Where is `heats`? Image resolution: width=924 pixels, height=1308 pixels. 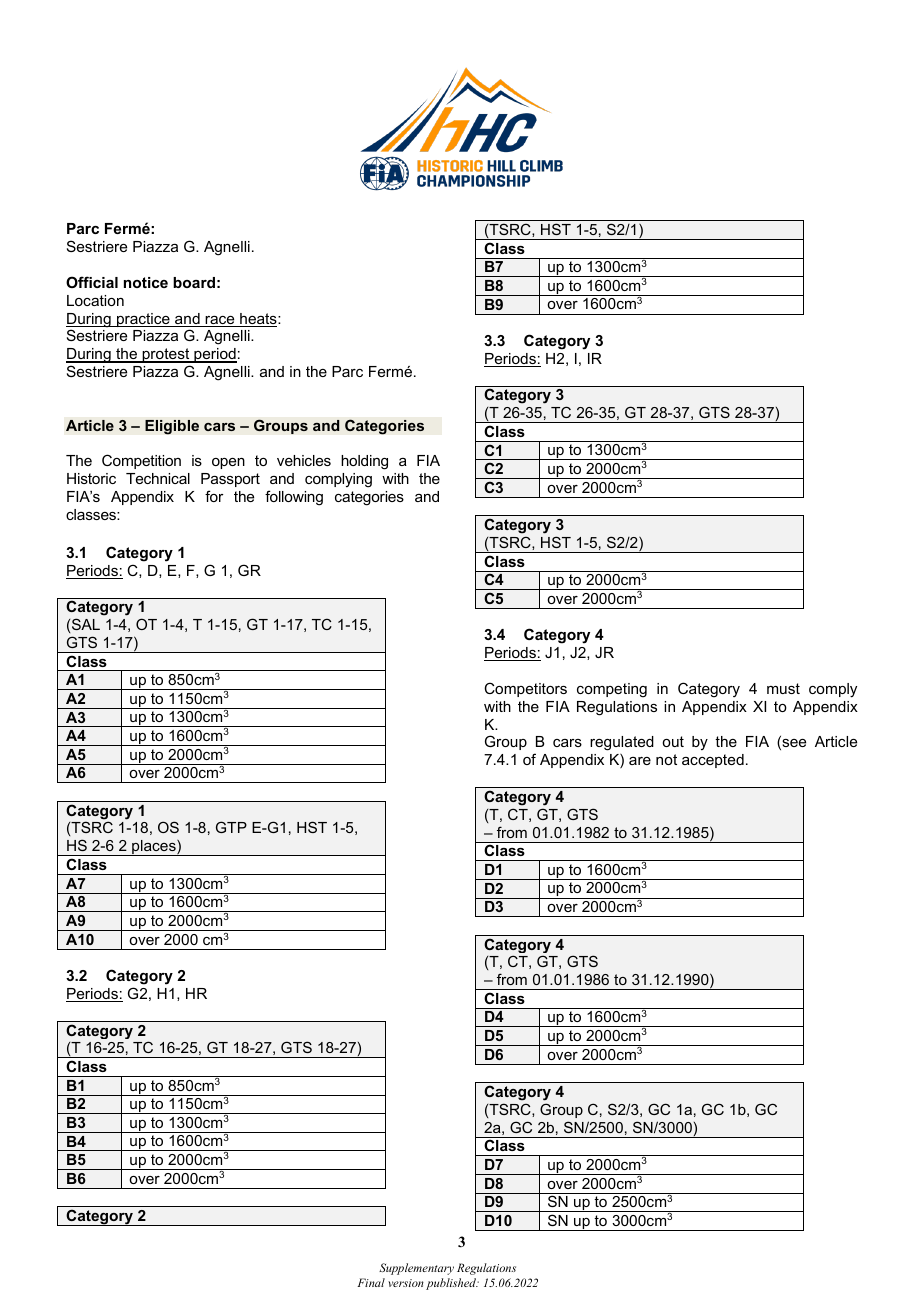
heats is located at coordinates (258, 320).
